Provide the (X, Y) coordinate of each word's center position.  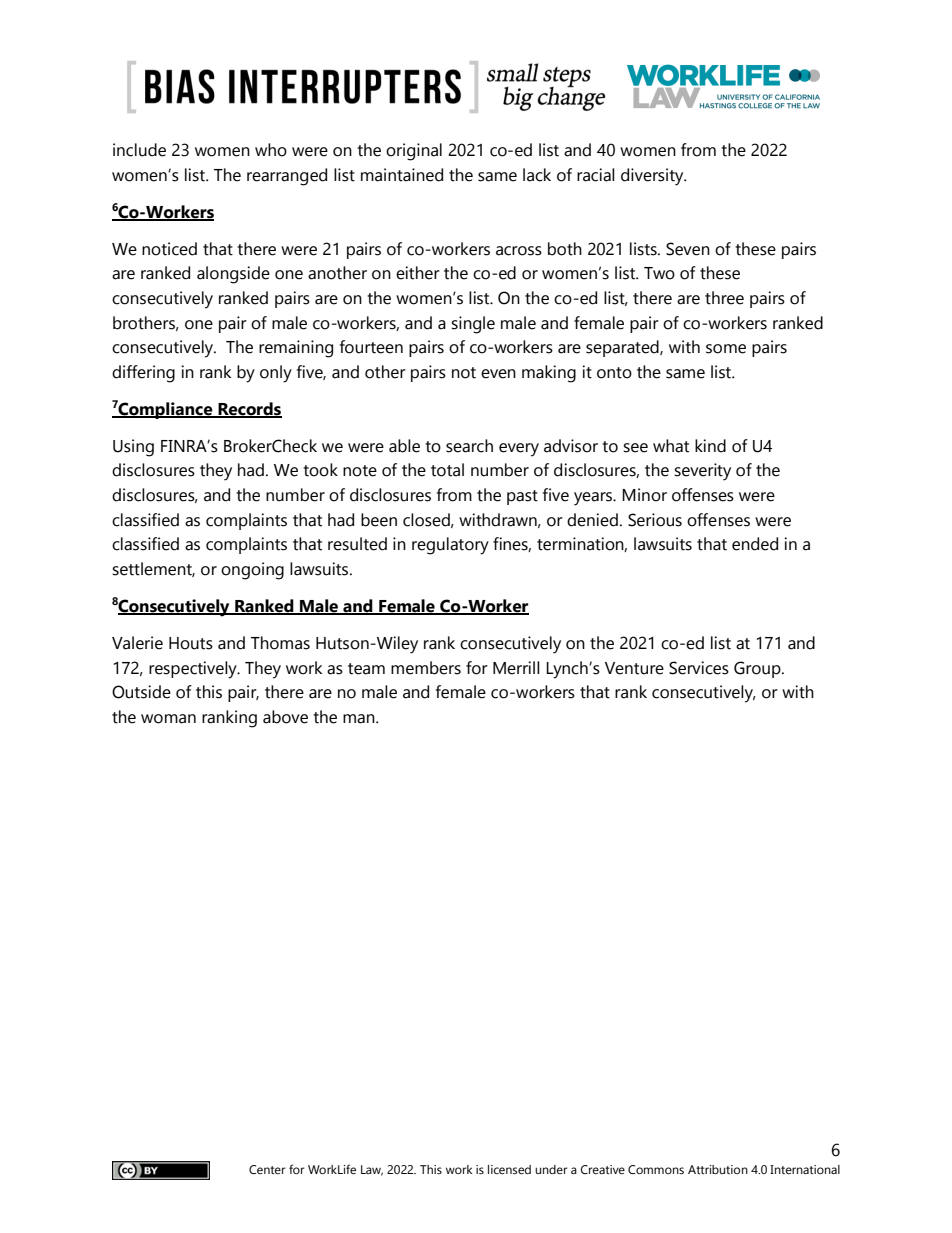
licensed (509, 1169)
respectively (194, 670)
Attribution (718, 1169)
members (426, 668)
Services (699, 668)
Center (267, 1169)
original (414, 152)
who (271, 150)
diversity (653, 177)
